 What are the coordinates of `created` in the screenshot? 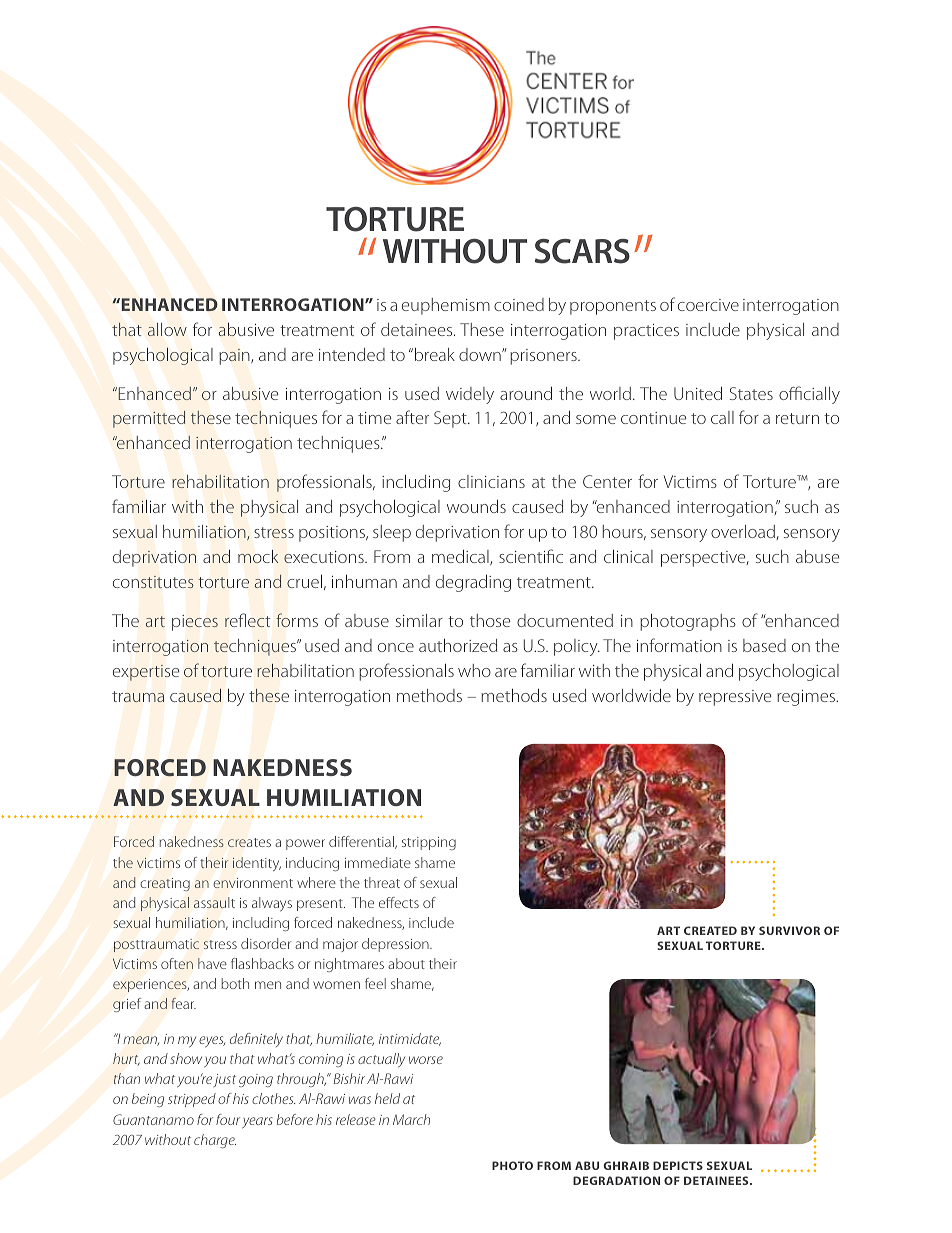 It's located at (710, 930).
